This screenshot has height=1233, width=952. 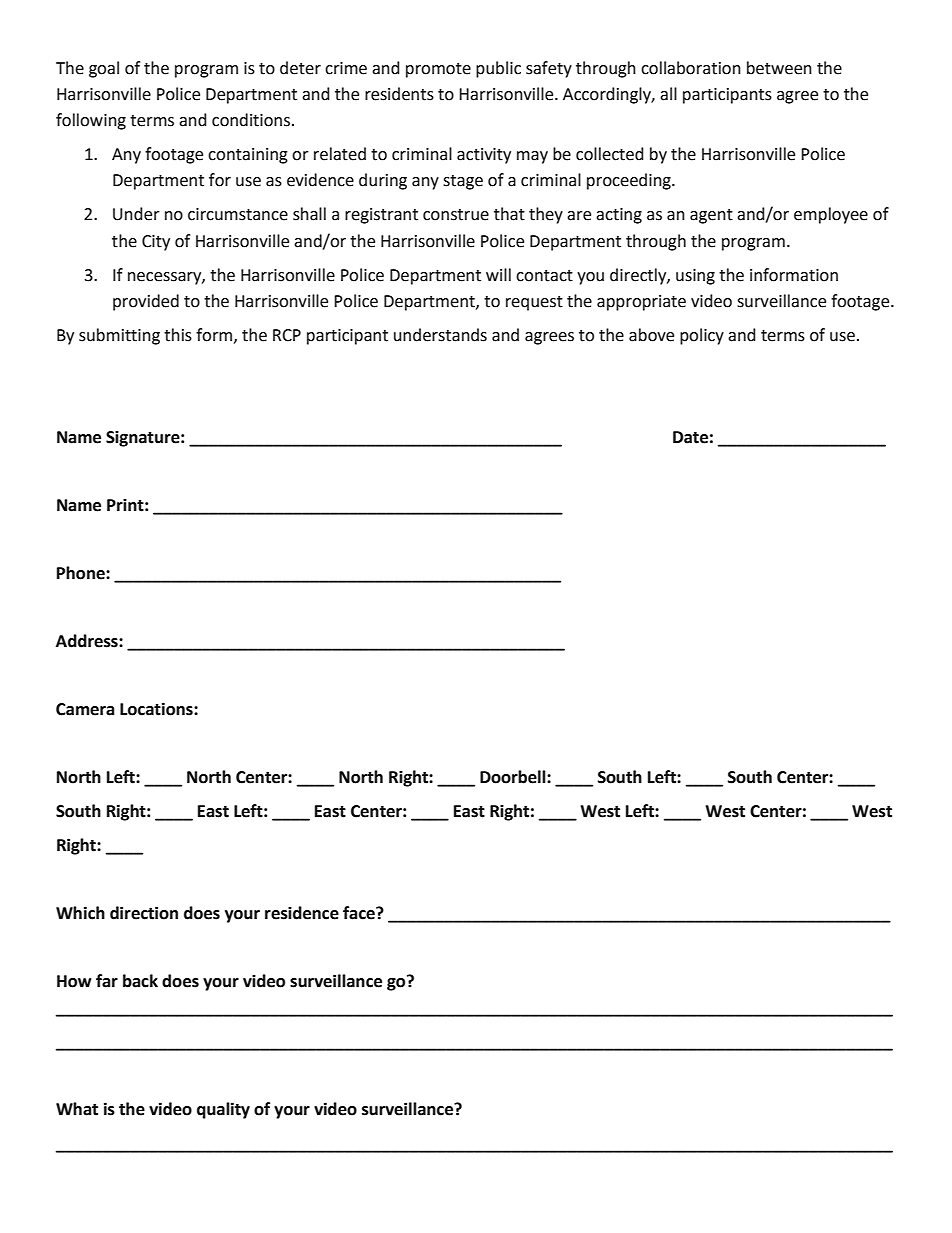 I want to click on face, so click(x=360, y=913).
